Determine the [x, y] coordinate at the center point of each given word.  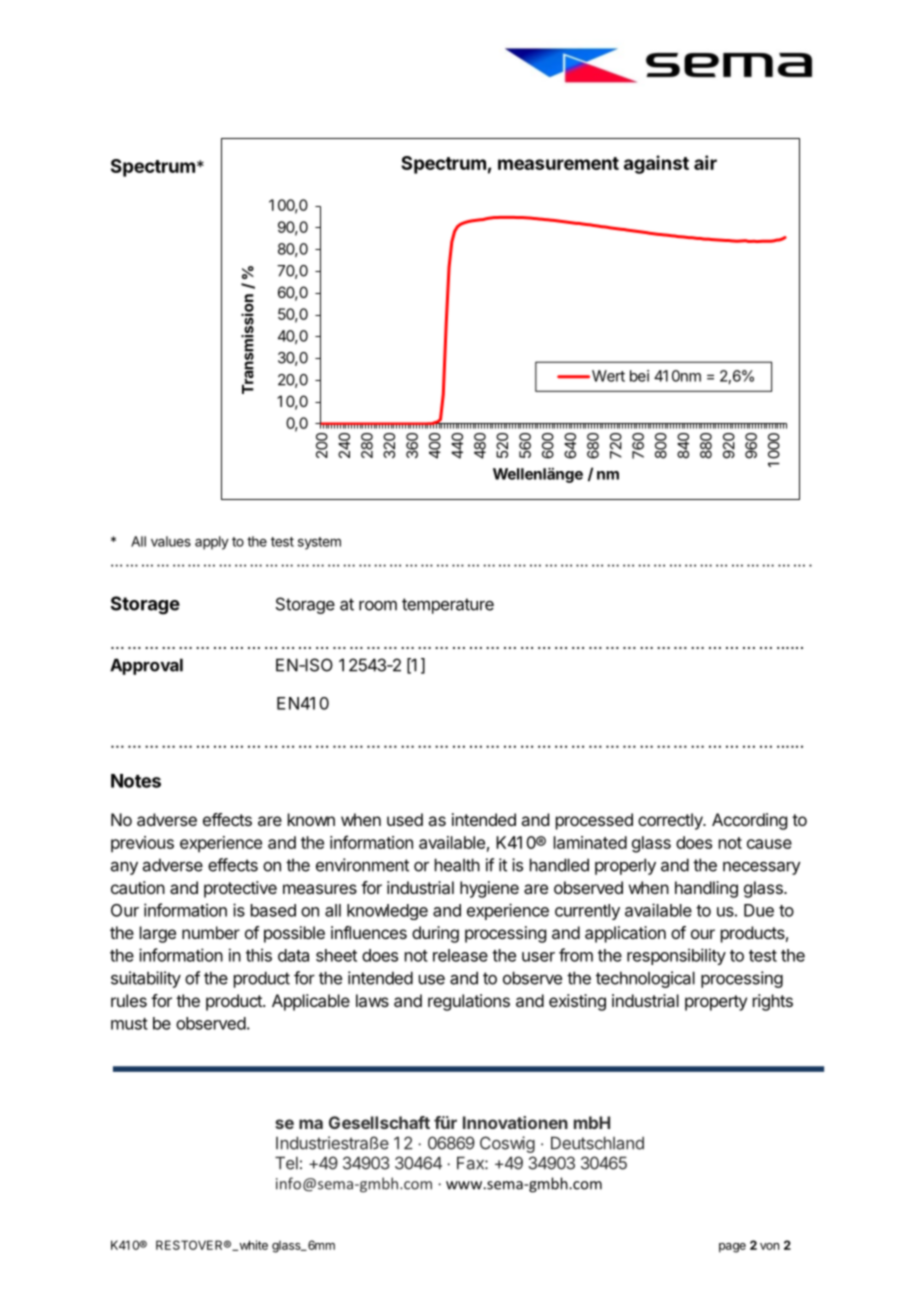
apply [212, 543]
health [457, 865]
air [705, 162]
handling [706, 889]
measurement [558, 163]
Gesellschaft [379, 1122]
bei [639, 376]
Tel [286, 1163]
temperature [448, 606]
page [732, 1248]
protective [240, 889]
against [656, 164]
